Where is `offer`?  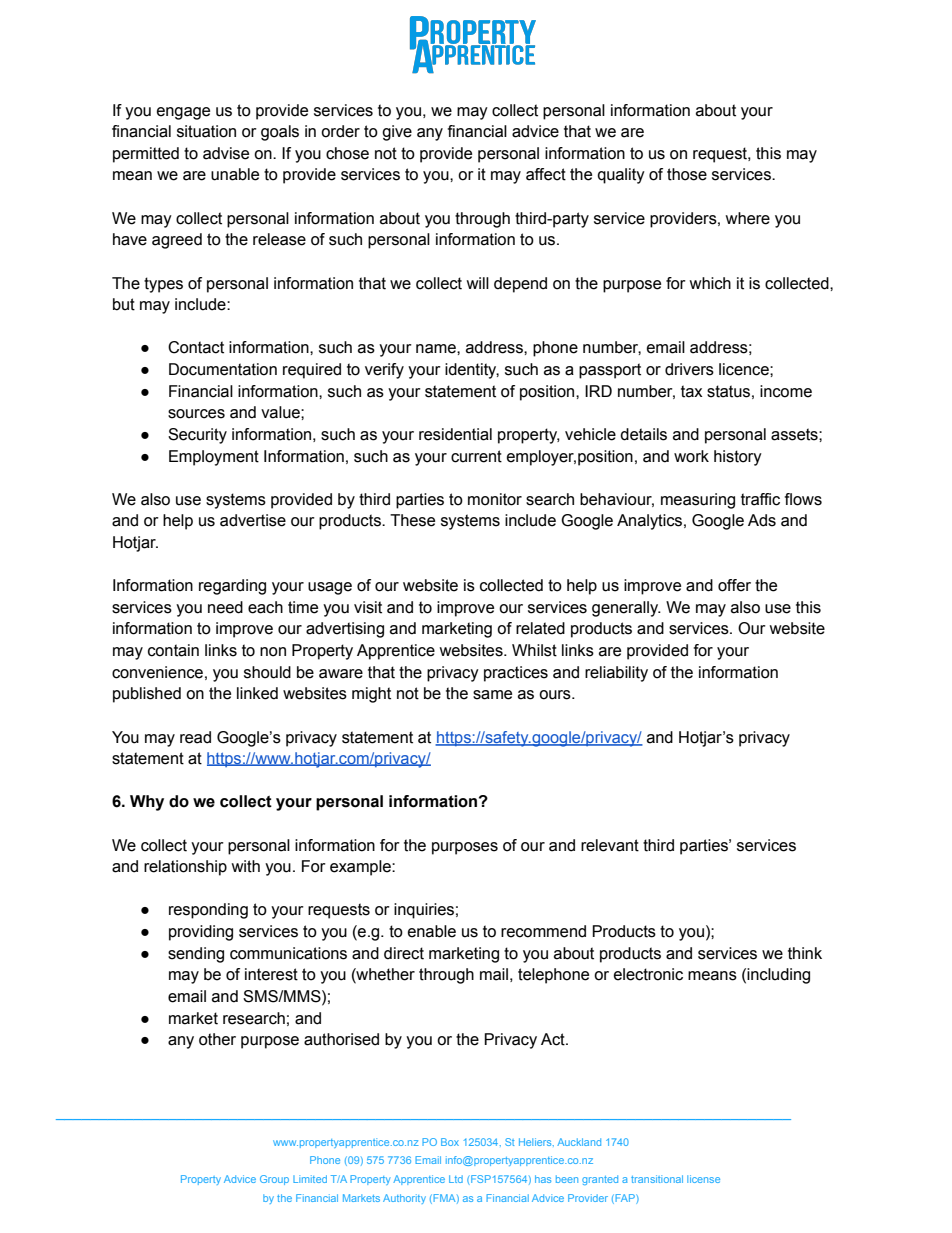
offer is located at coordinates (734, 585).
